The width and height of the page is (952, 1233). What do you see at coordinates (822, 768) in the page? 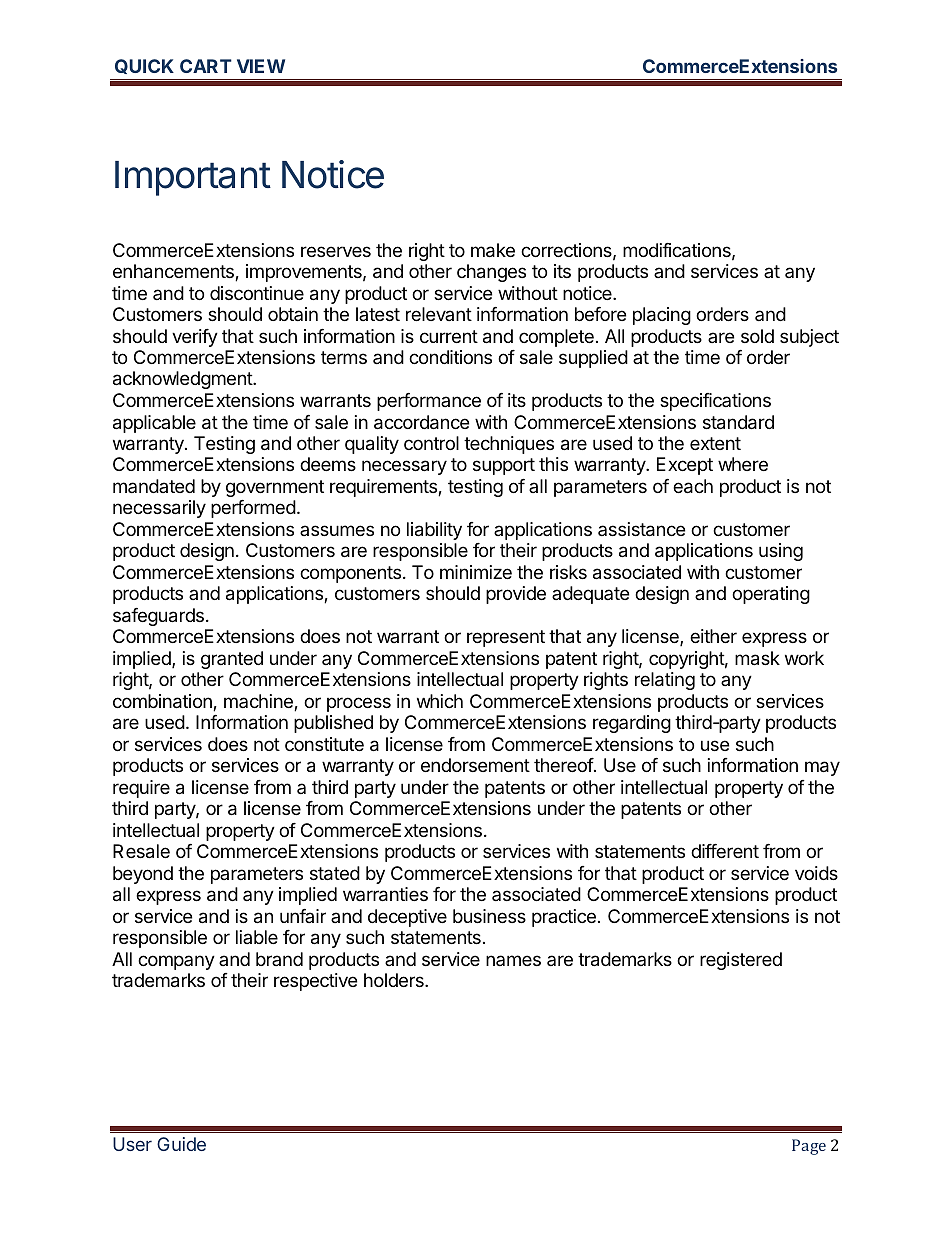
I see `may` at bounding box center [822, 768].
